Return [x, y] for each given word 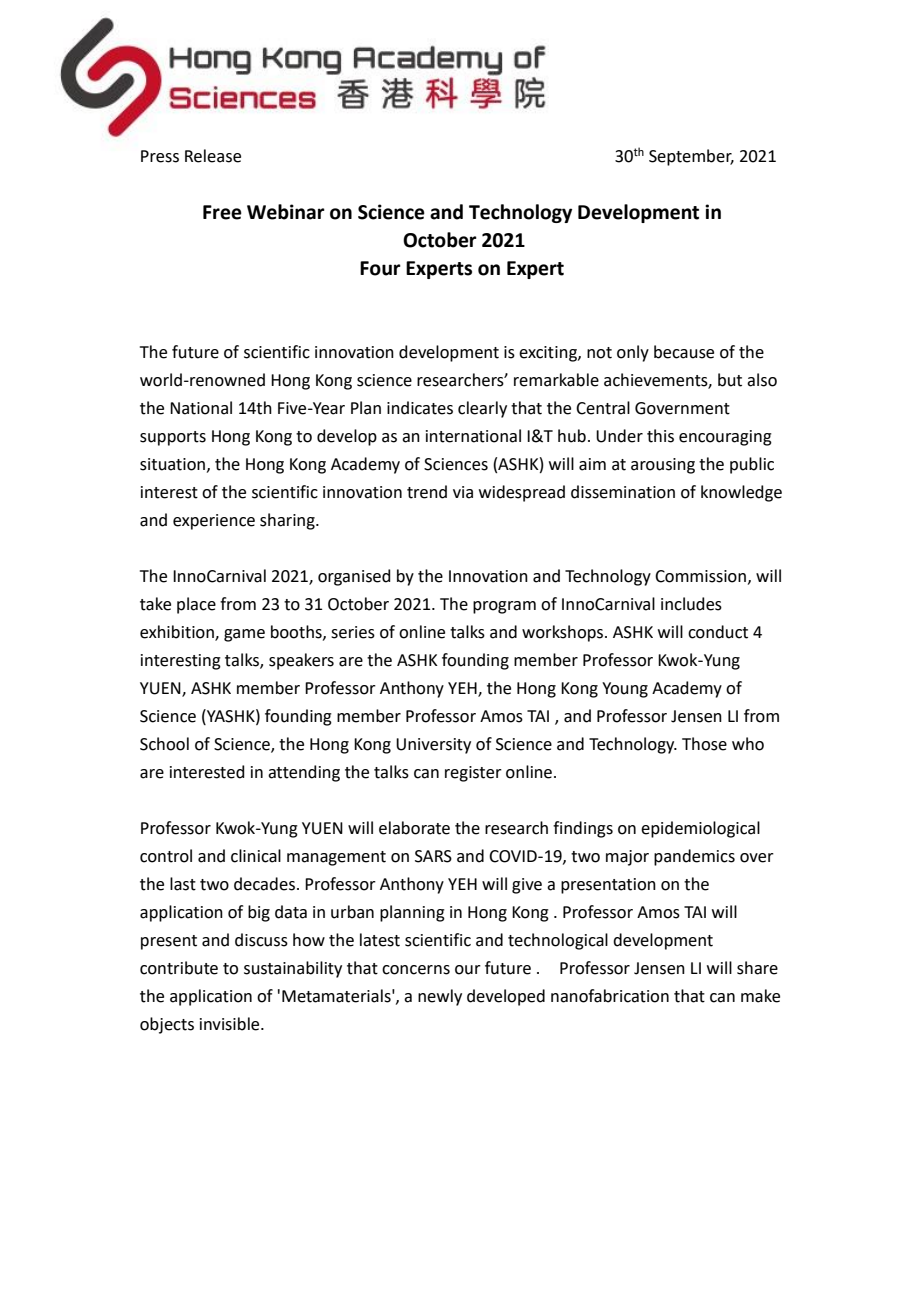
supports [173, 438]
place [196, 605]
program [504, 607]
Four [380, 268]
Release [213, 156]
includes [691, 604]
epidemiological [700, 829]
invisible [231, 1024]
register [473, 774]
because [684, 352]
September [691, 157]
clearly [482, 409]
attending [304, 773]
